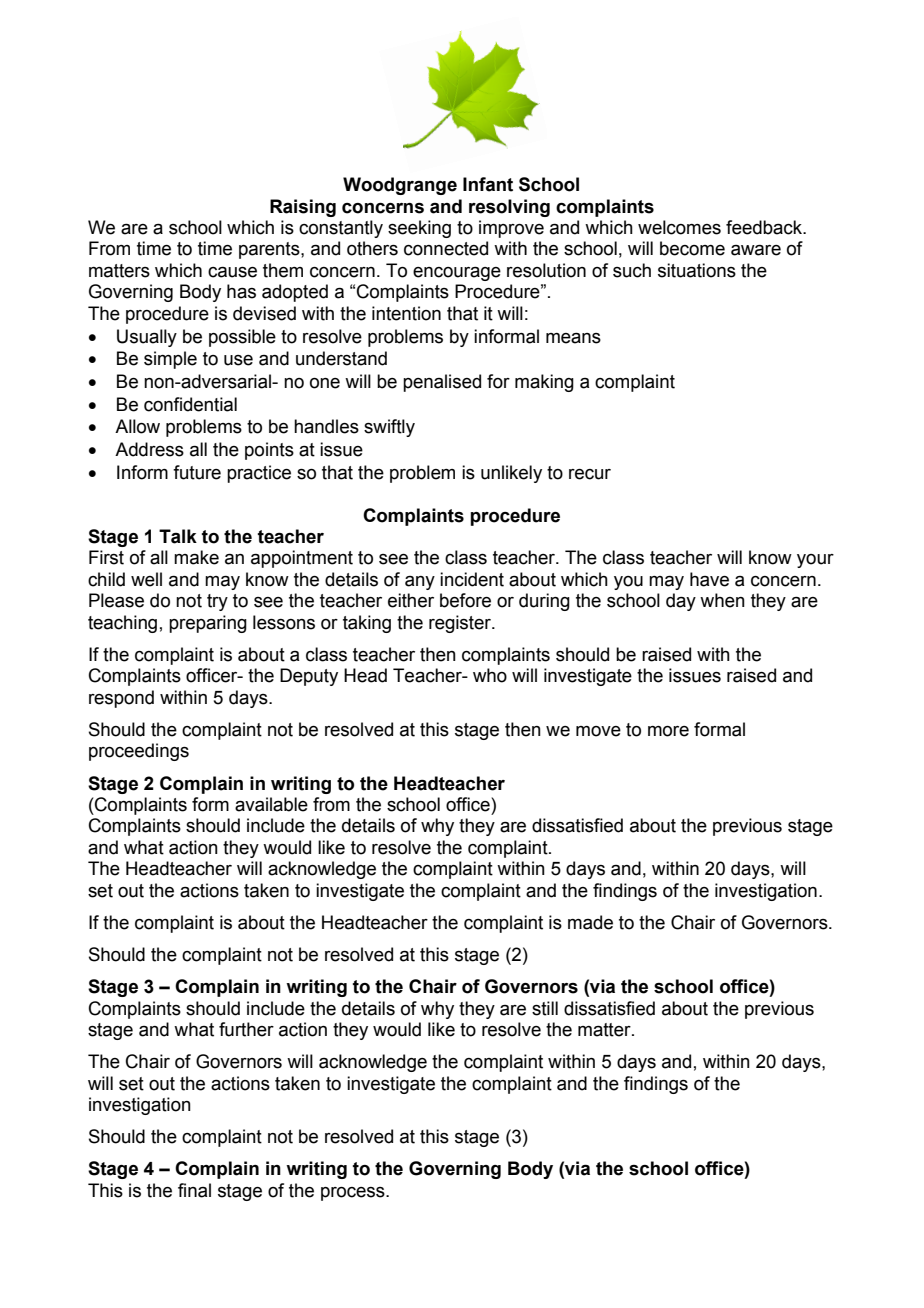 This screenshot has width=924, height=1308. I want to click on register, so click(461, 624).
